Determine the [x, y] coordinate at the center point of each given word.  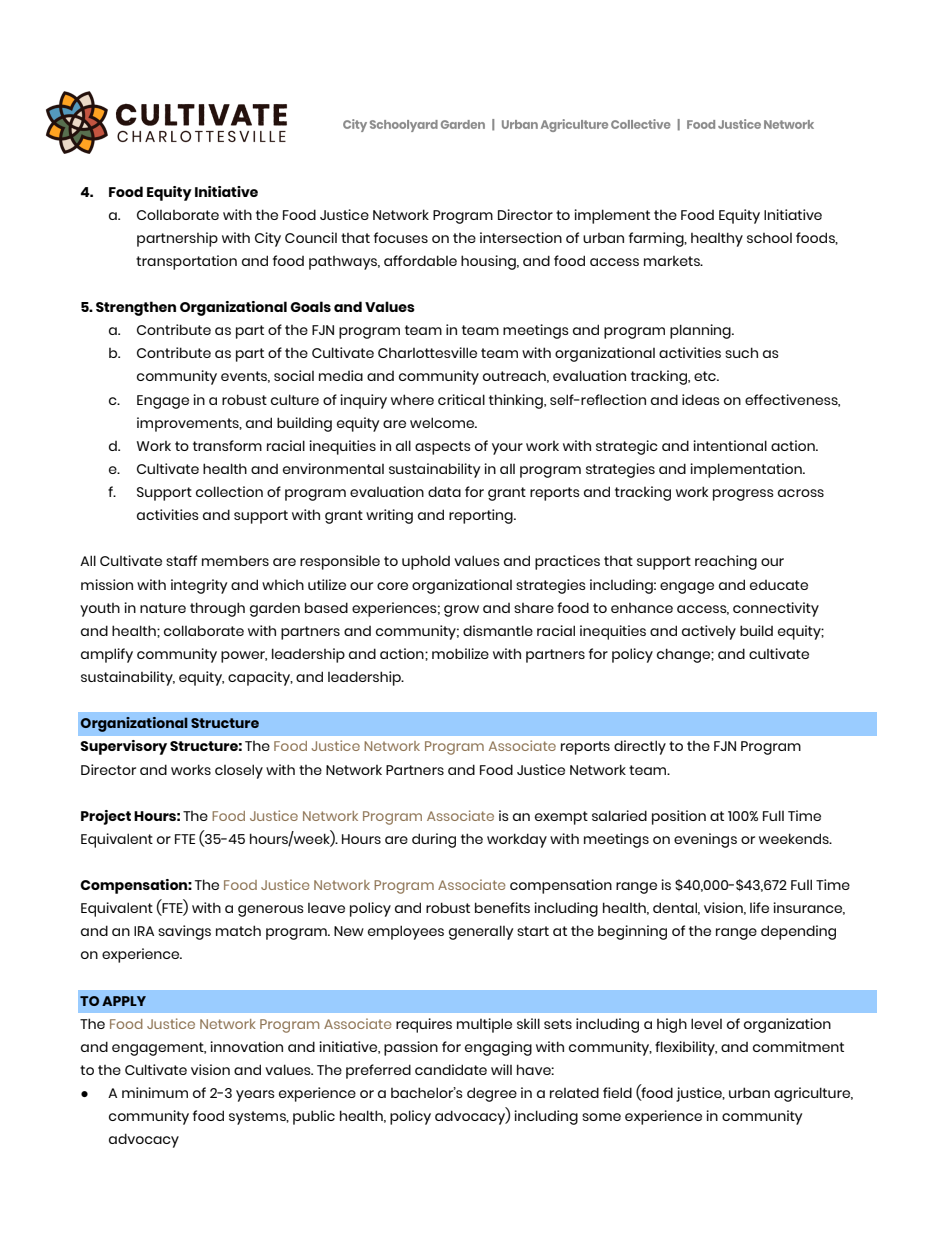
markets [673, 261]
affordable [420, 260]
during [434, 840]
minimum [155, 1092]
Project [106, 817]
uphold [426, 562]
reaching [726, 562]
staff [181, 560]
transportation [186, 262]
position [679, 817]
